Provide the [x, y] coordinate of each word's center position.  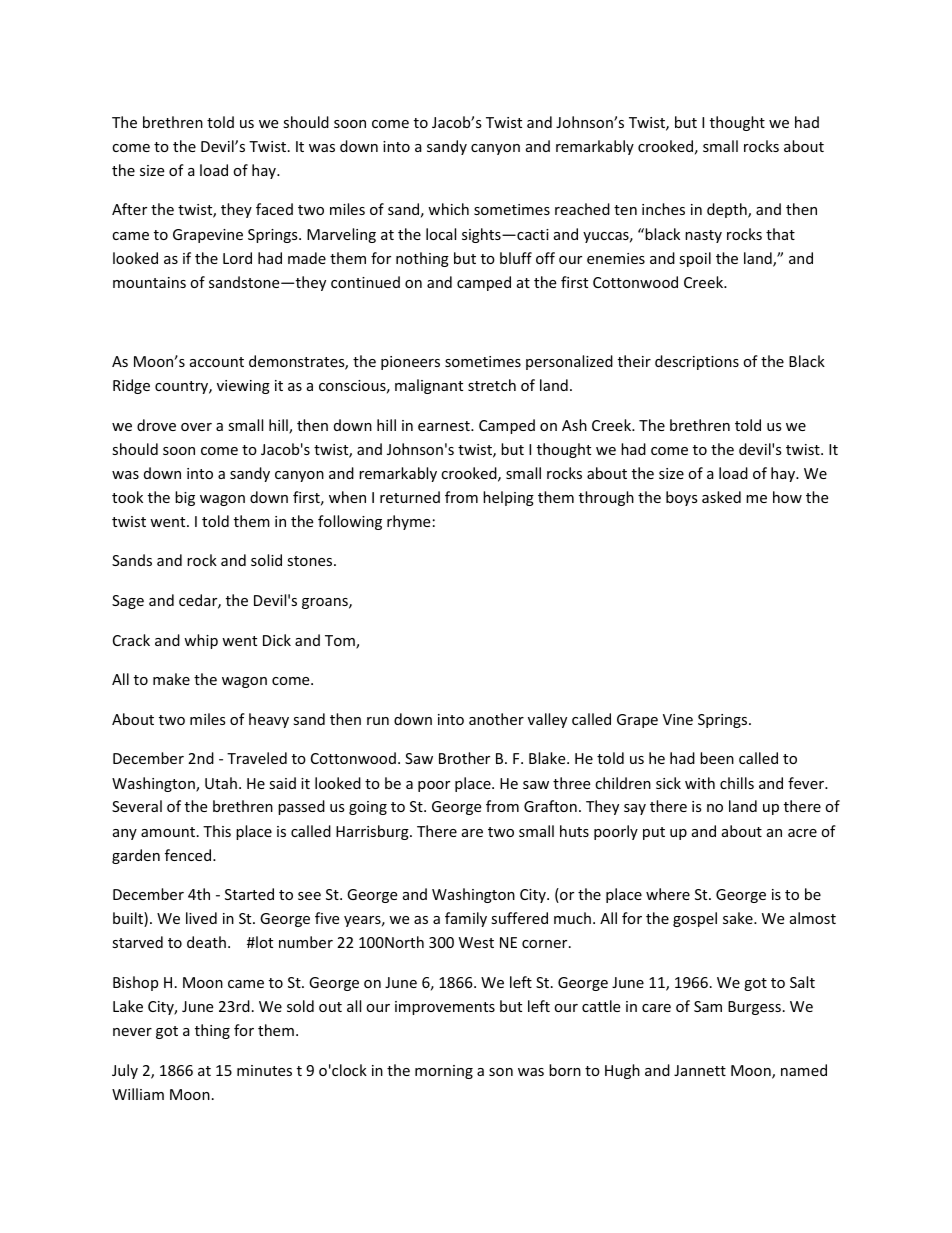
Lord [237, 258]
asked [721, 497]
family [466, 919]
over [196, 427]
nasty [703, 236]
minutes [264, 1070]
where [668, 894]
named [804, 1070]
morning [444, 1072]
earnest [445, 426]
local [441, 234]
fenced [188, 855]
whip [201, 641]
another [496, 719]
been [717, 758]
